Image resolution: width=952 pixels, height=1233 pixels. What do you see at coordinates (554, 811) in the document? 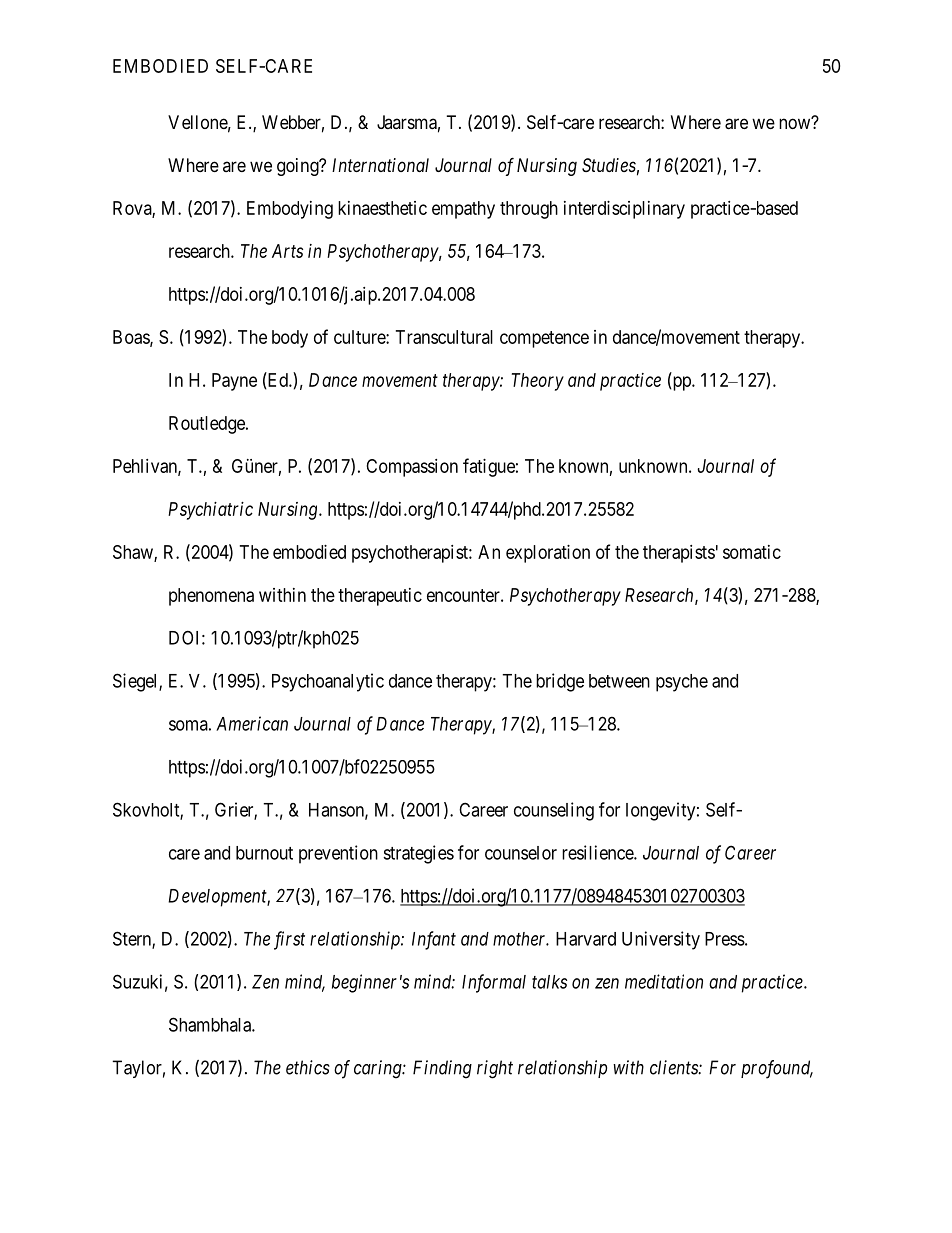
I see `counseling` at bounding box center [554, 811].
